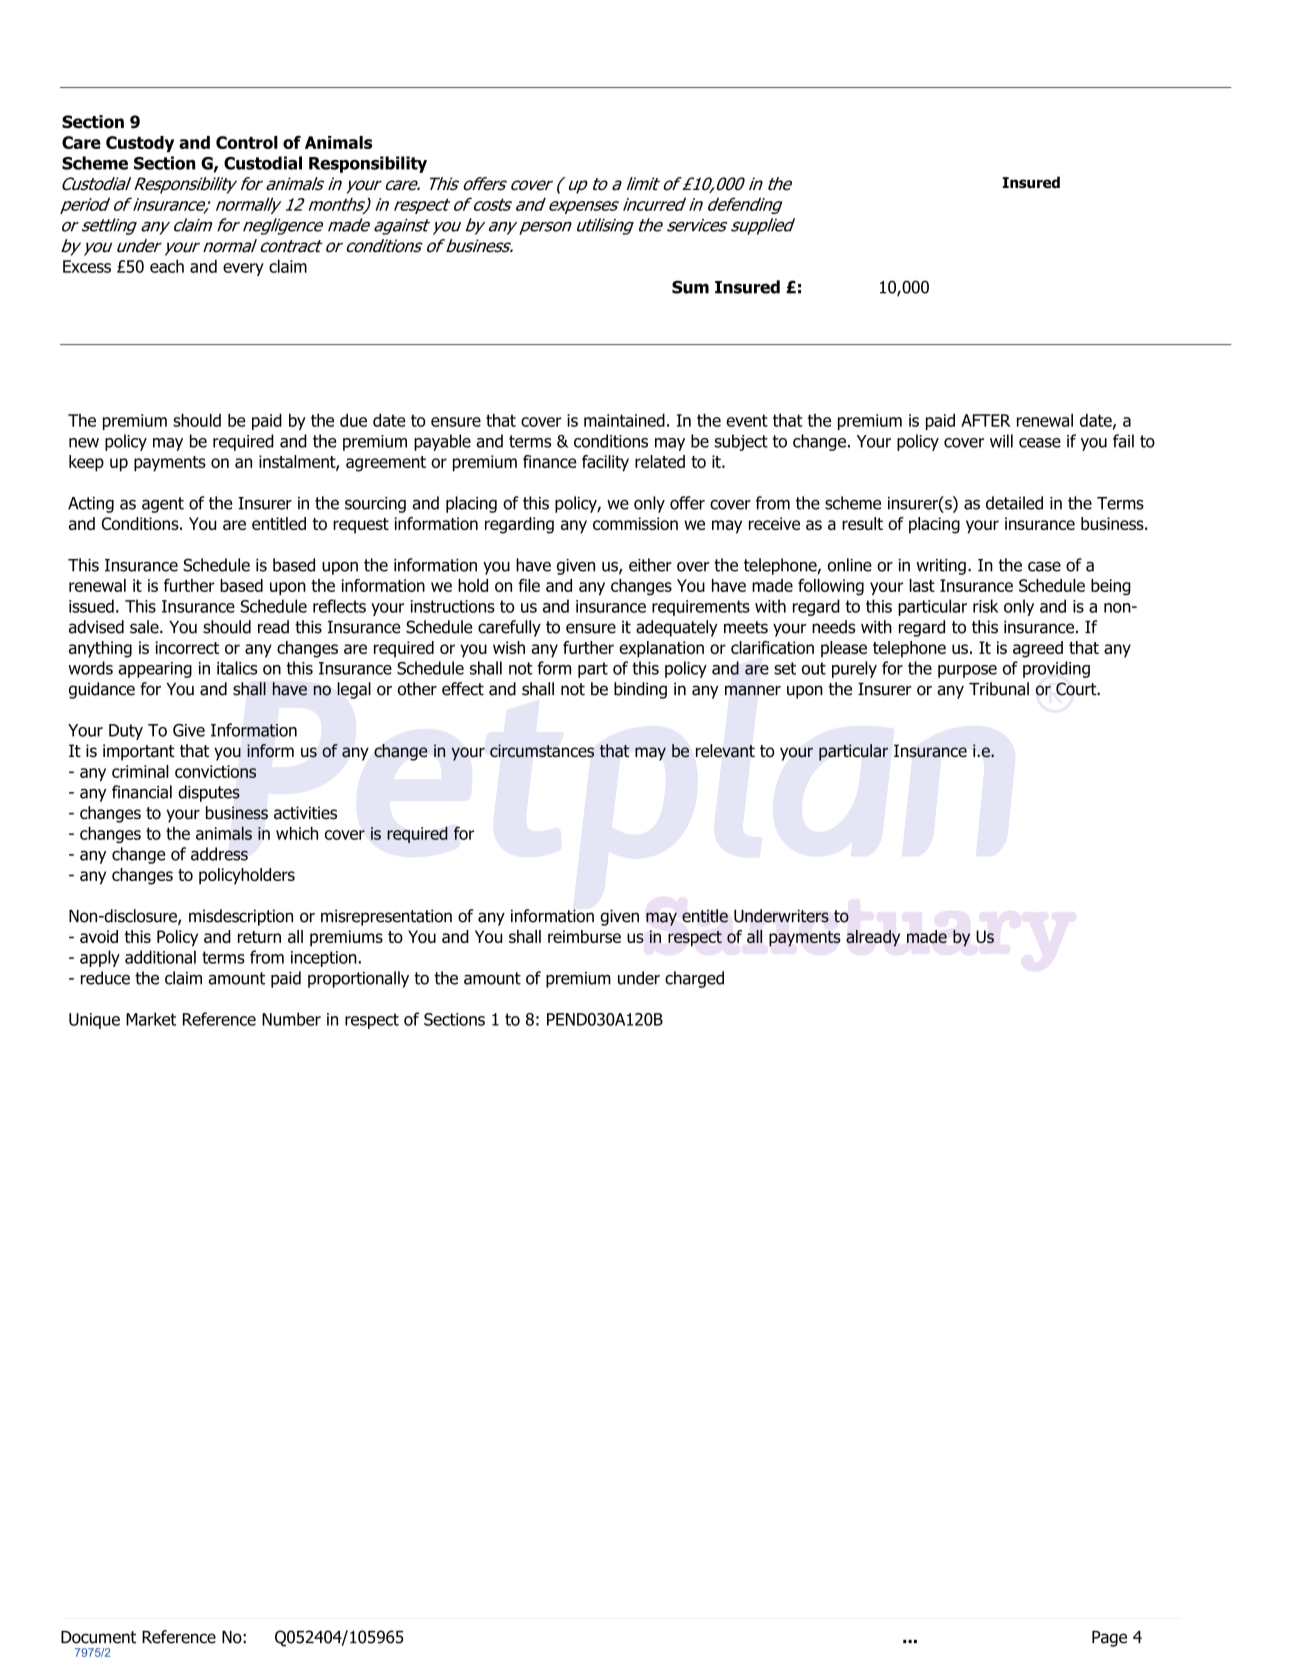  Describe the element at coordinates (986, 420) in the screenshot. I see `AFTER` at that location.
